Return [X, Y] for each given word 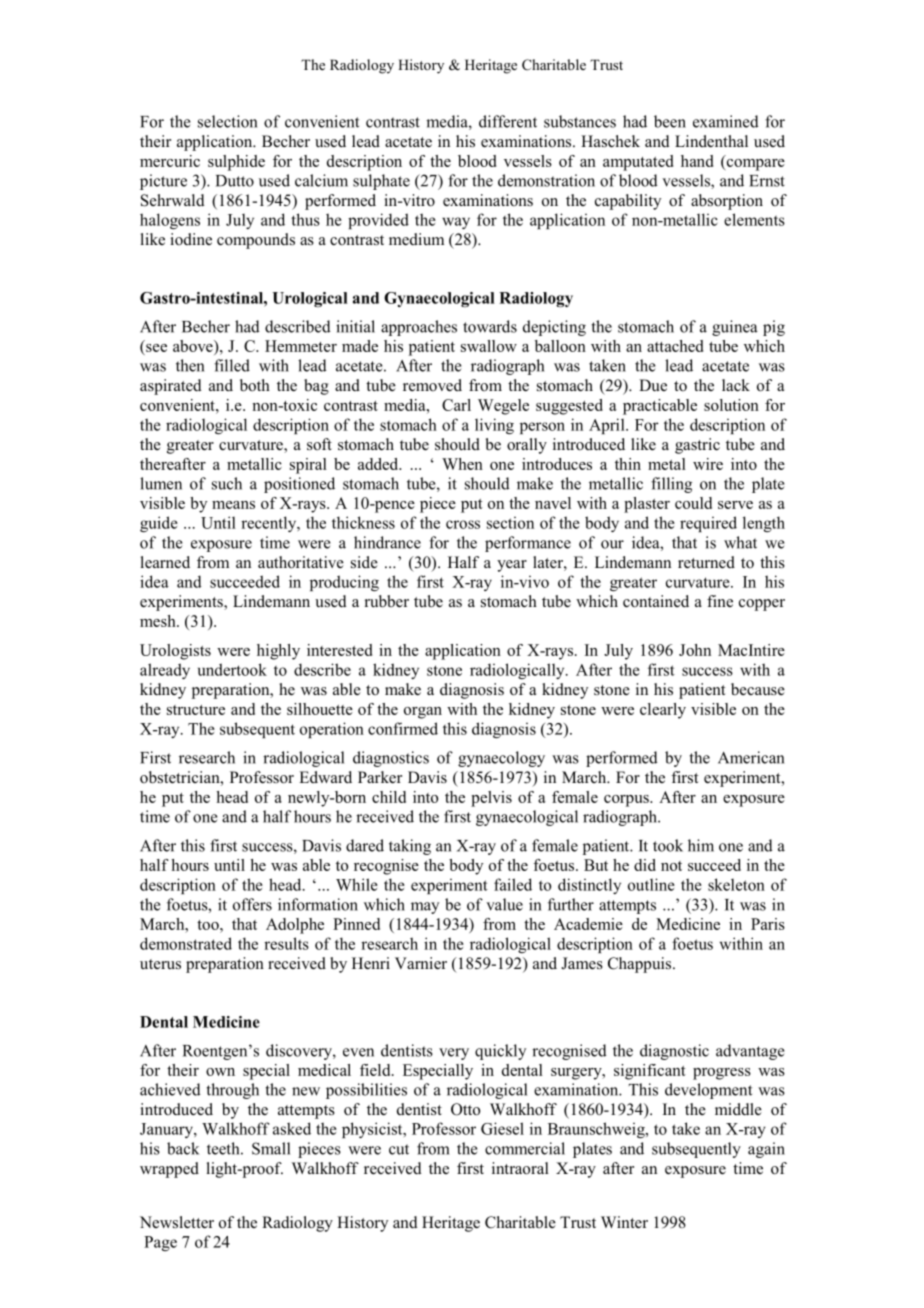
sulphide [236, 163]
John [695, 650]
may [425, 908]
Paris [768, 924]
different [508, 121]
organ [423, 713]
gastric [697, 446]
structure [196, 710]
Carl [456, 405]
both [255, 385]
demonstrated [186, 943]
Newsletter [177, 1222]
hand [697, 161]
